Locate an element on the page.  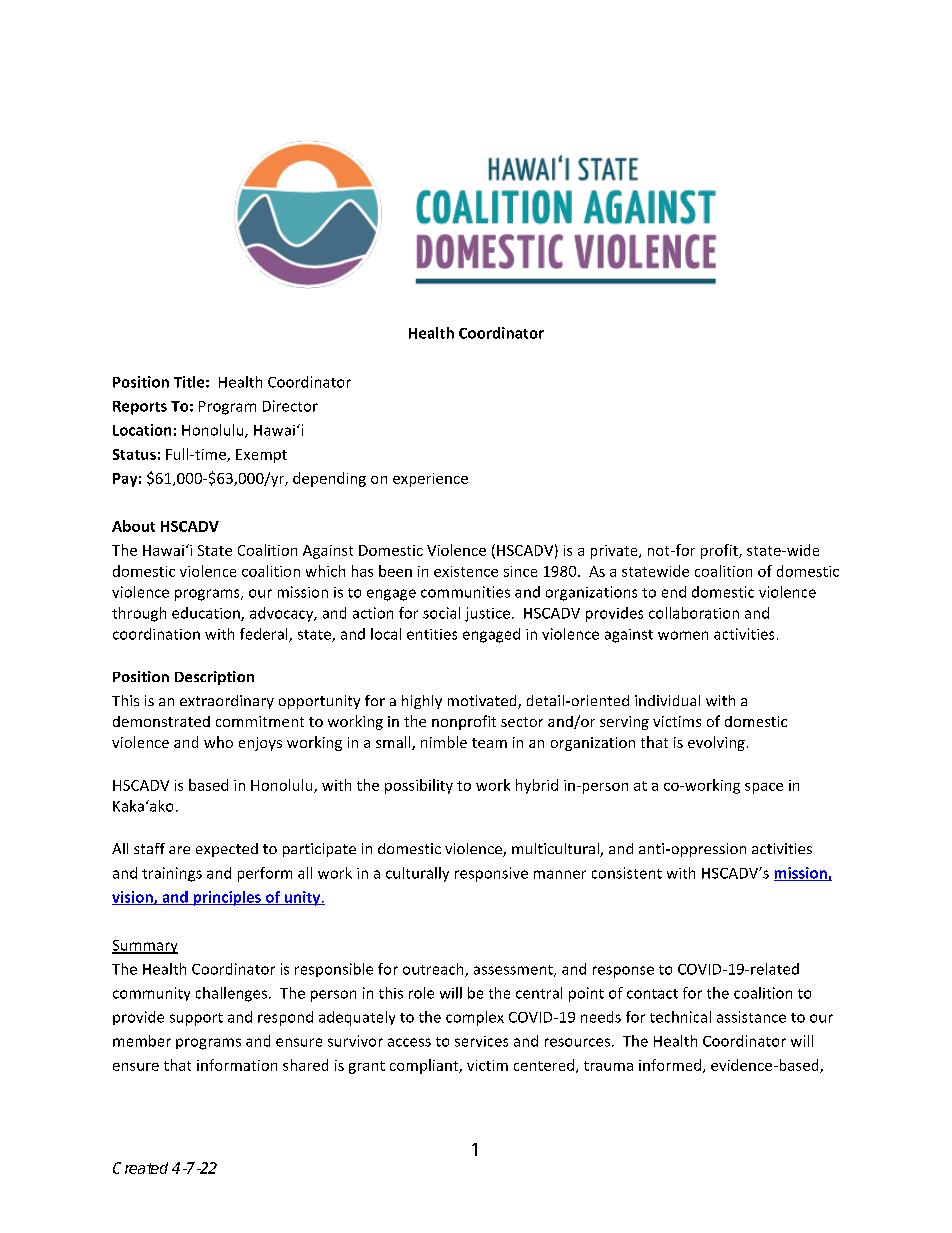
culturally is located at coordinates (417, 874).
